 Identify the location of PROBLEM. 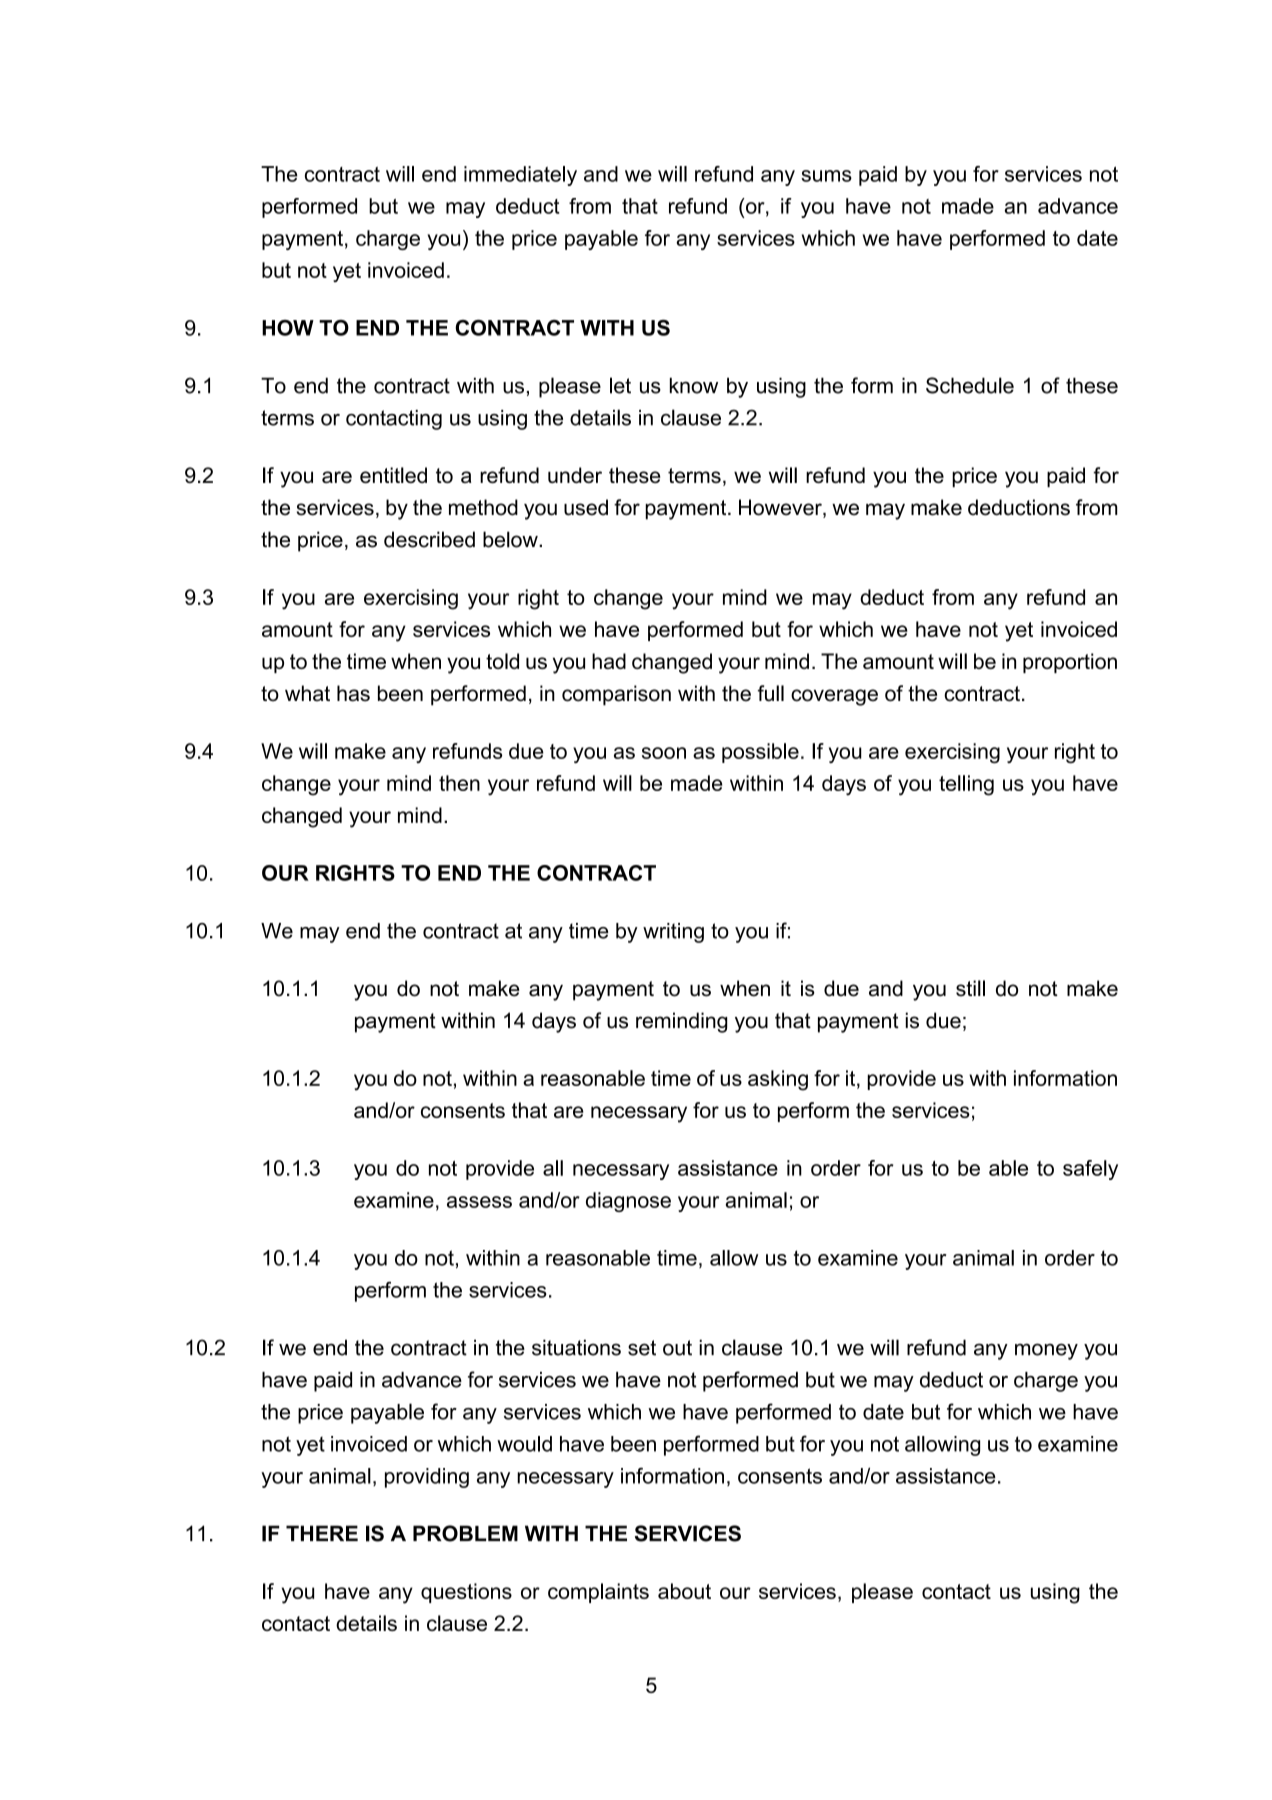
(465, 1533).
